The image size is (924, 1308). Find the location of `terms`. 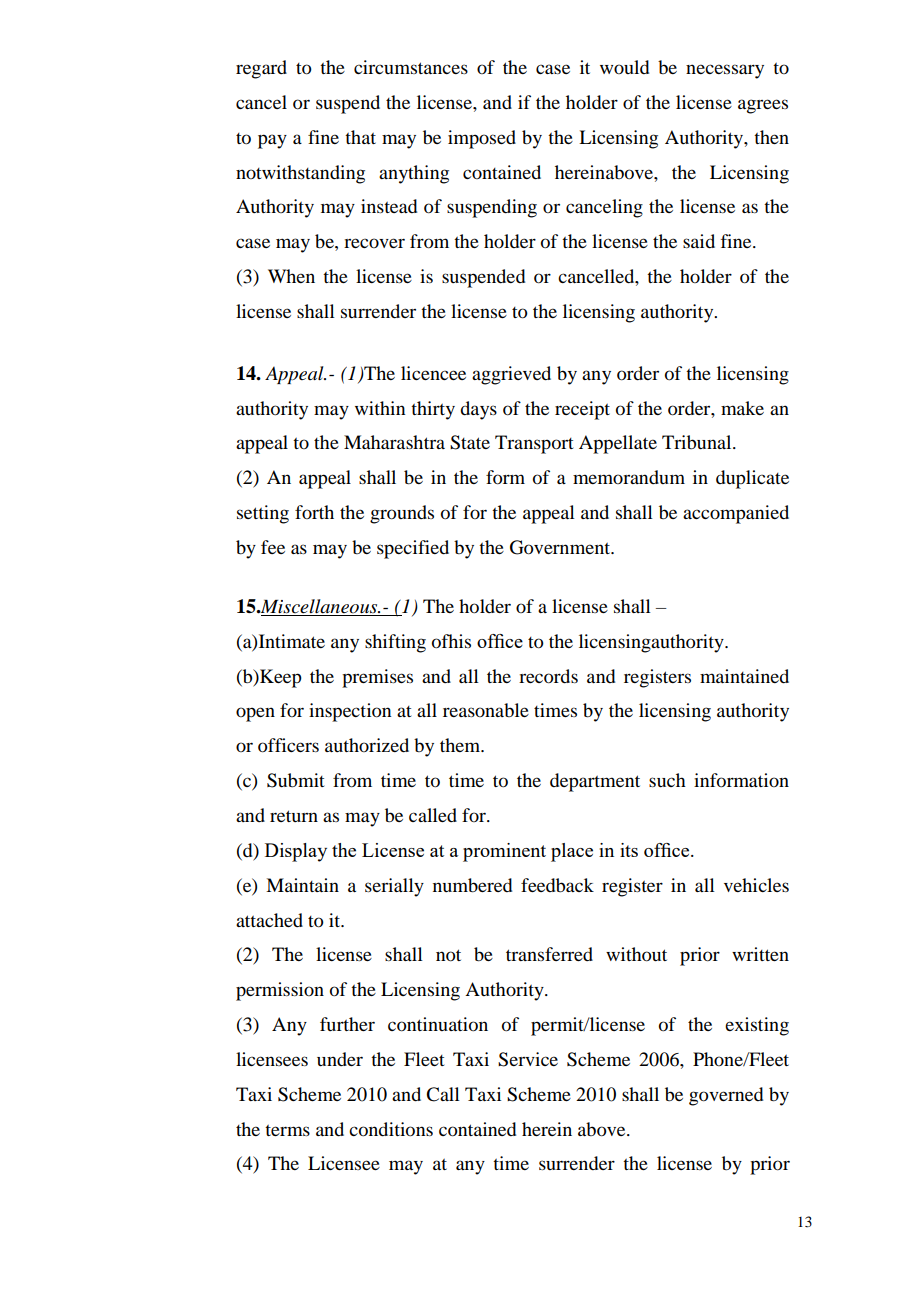

terms is located at coordinates (287, 1130).
